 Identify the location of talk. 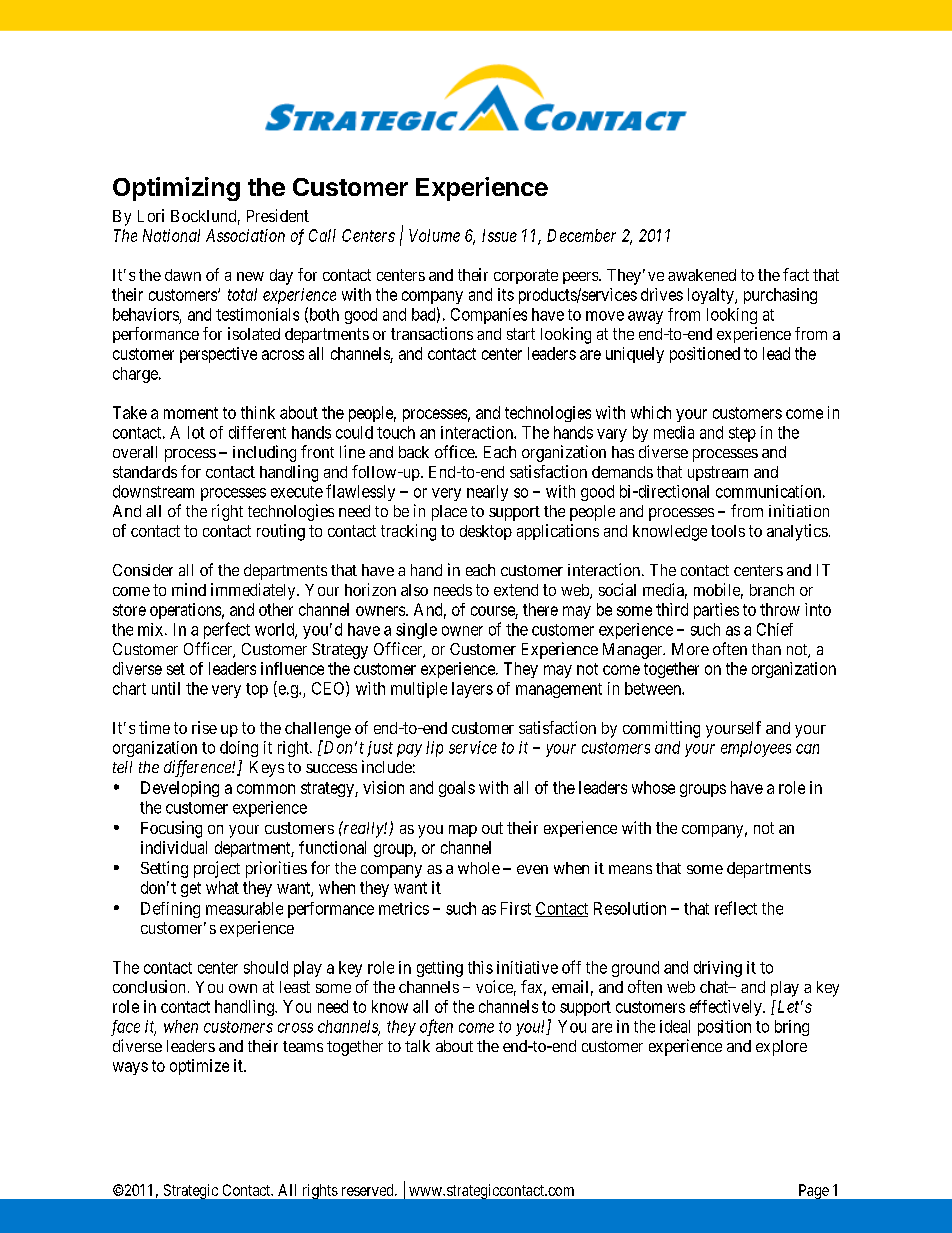
(417, 1046).
